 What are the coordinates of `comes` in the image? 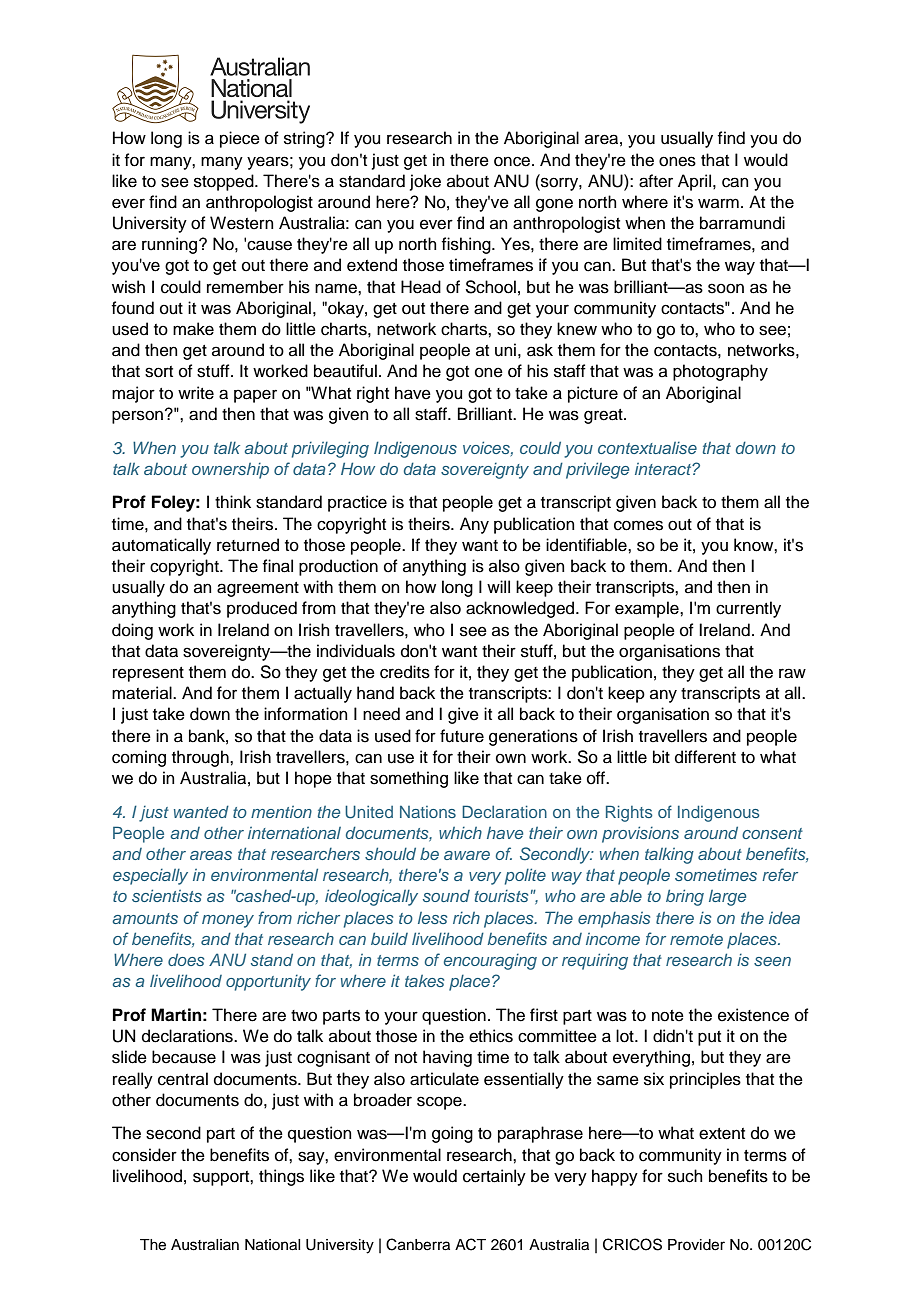 It's located at (638, 525).
